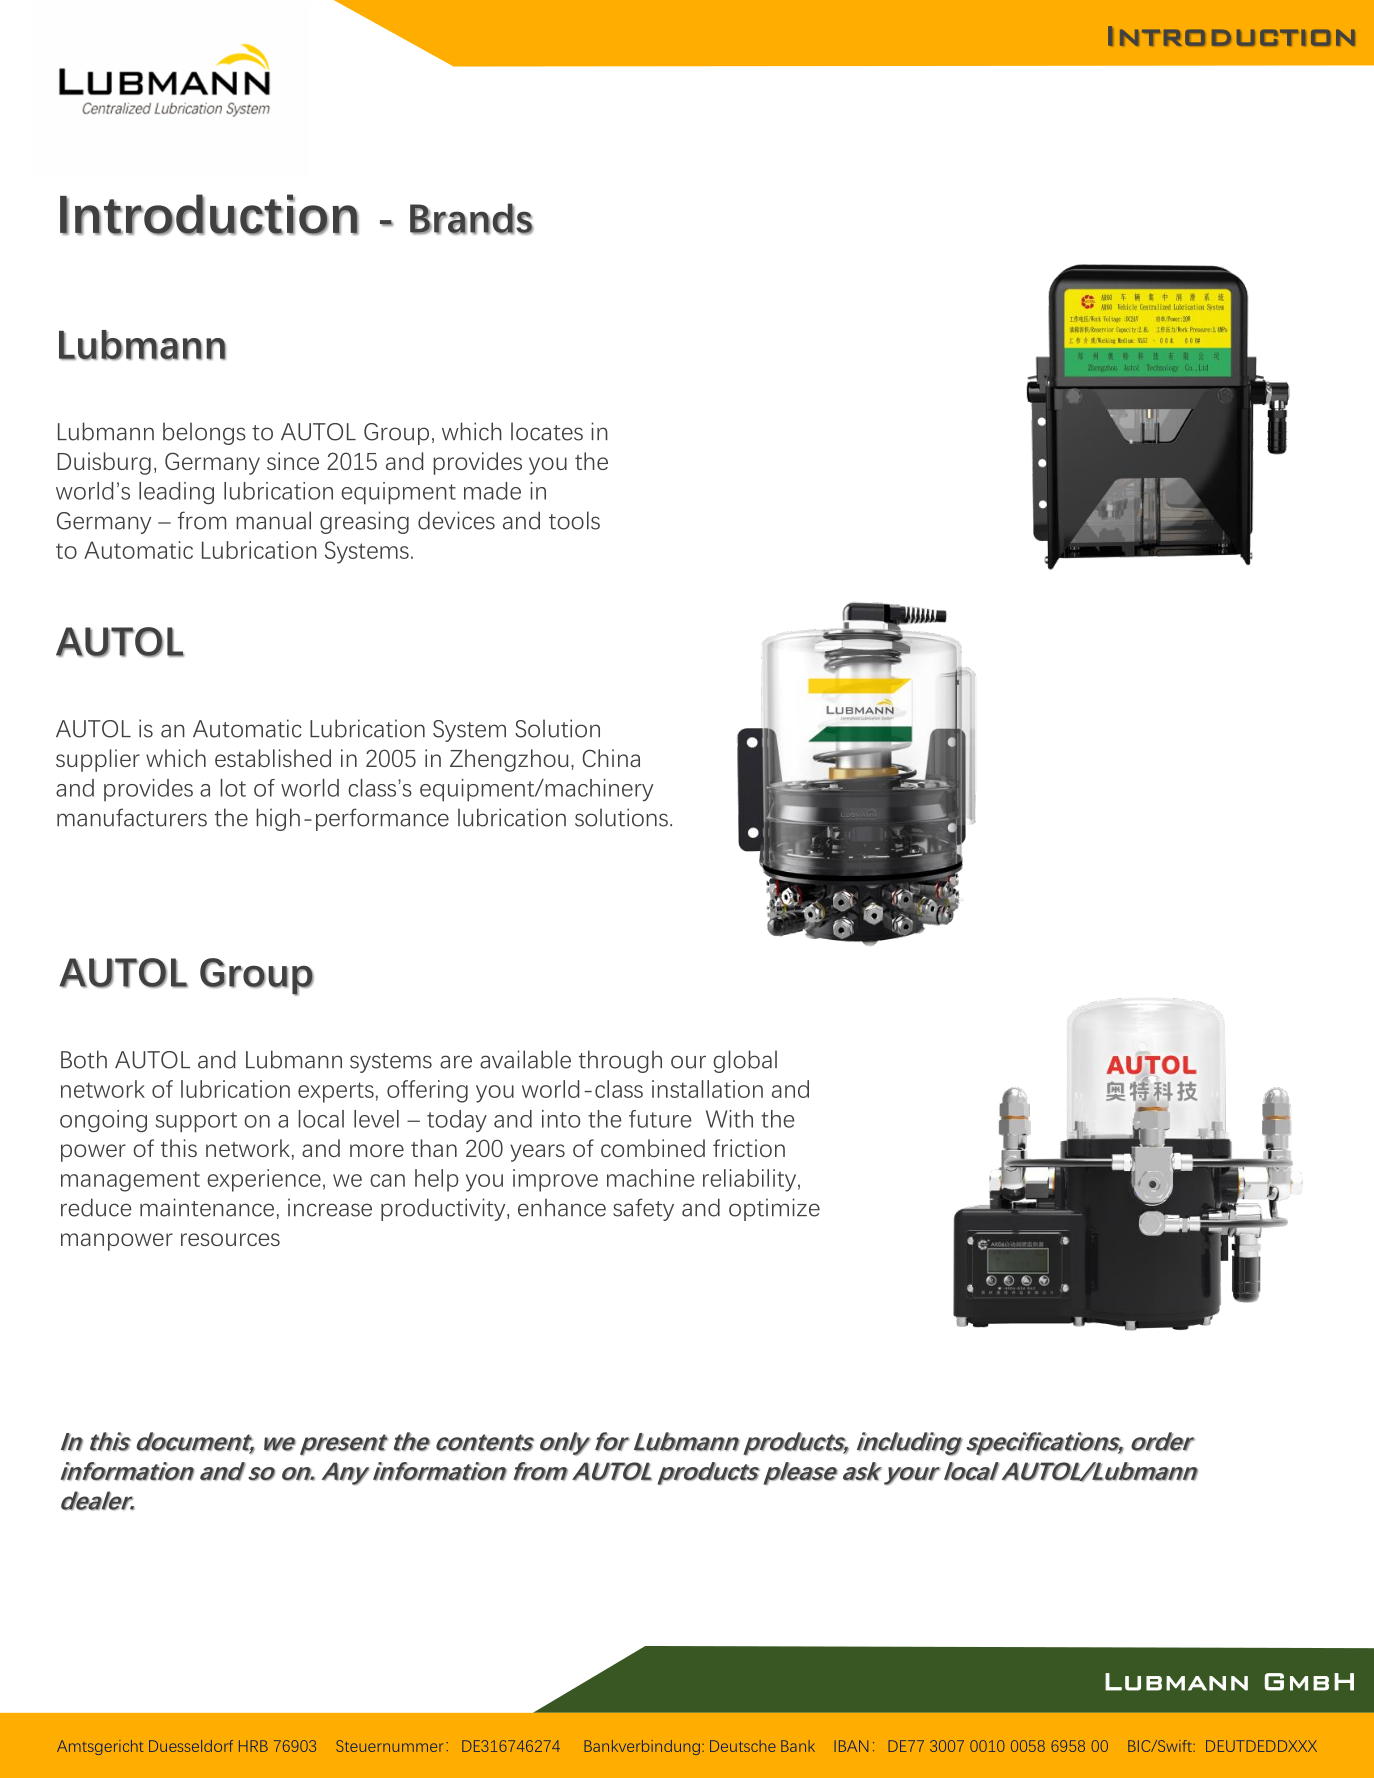 The width and height of the image is (1374, 1778). Describe the element at coordinates (191, 1746) in the image. I see `Duesseldorf` at that location.
